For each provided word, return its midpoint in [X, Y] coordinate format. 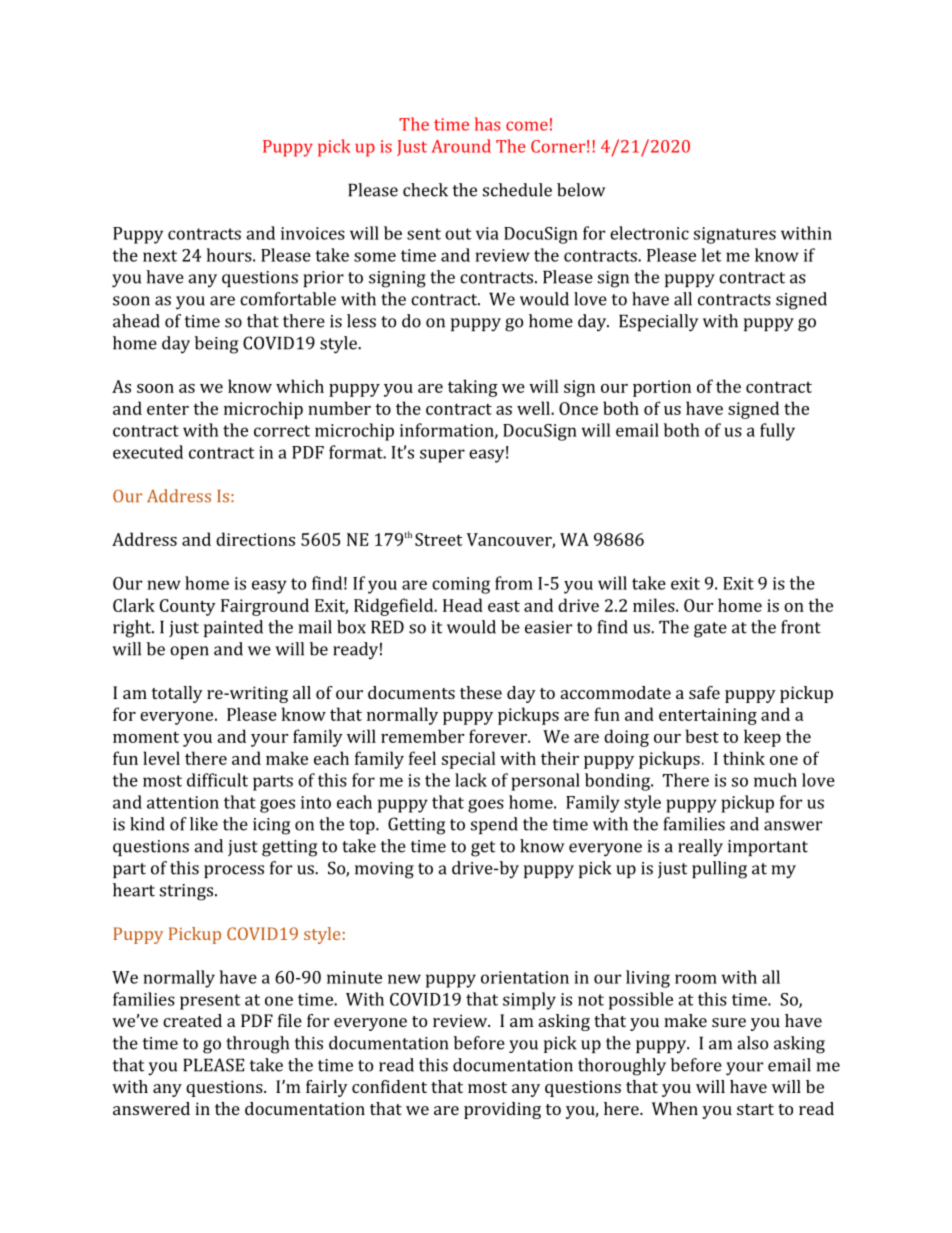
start [755, 1109]
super [442, 456]
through [257, 1045]
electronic [649, 233]
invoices [313, 233]
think [744, 758]
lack [471, 780]
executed [148, 452]
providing [502, 1110]
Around [461, 146]
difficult [217, 780]
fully [777, 432]
